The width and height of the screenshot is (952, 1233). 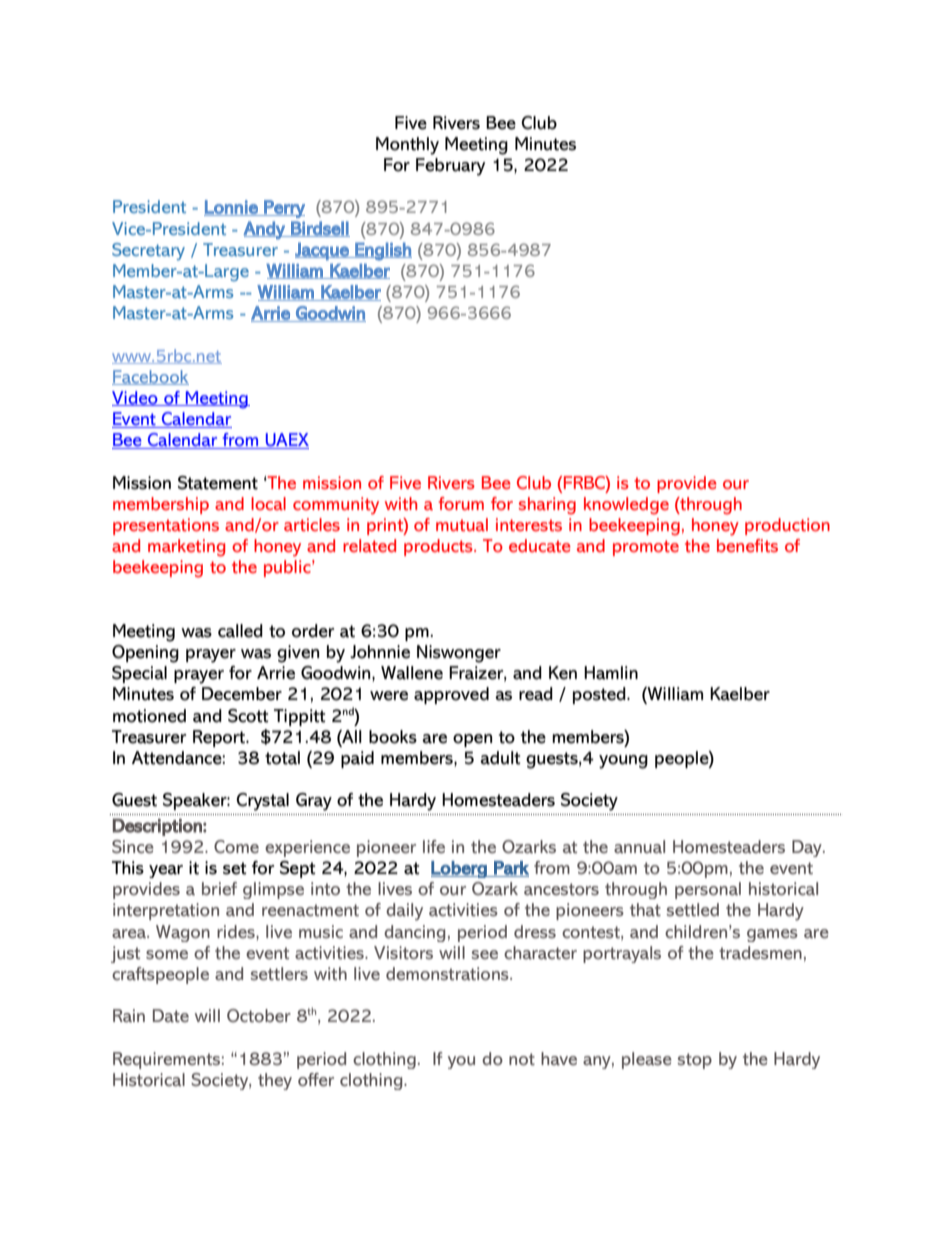 I want to click on forum, so click(x=461, y=503).
